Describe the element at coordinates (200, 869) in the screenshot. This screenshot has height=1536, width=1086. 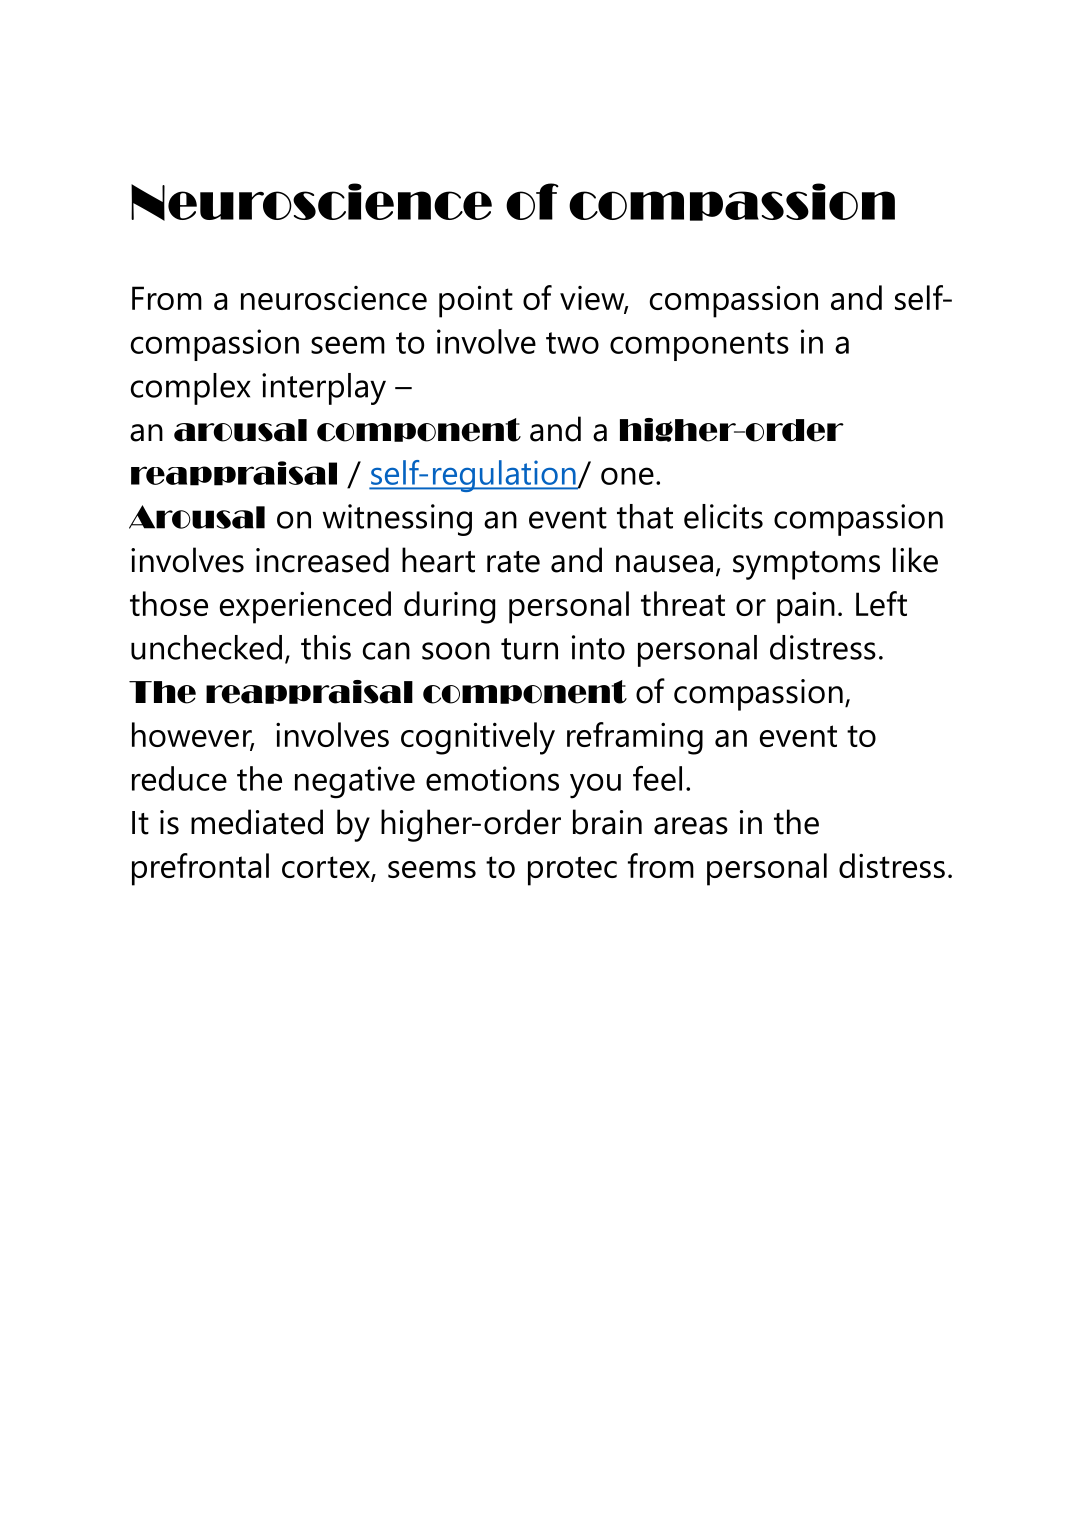
I see `prefrontal` at that location.
